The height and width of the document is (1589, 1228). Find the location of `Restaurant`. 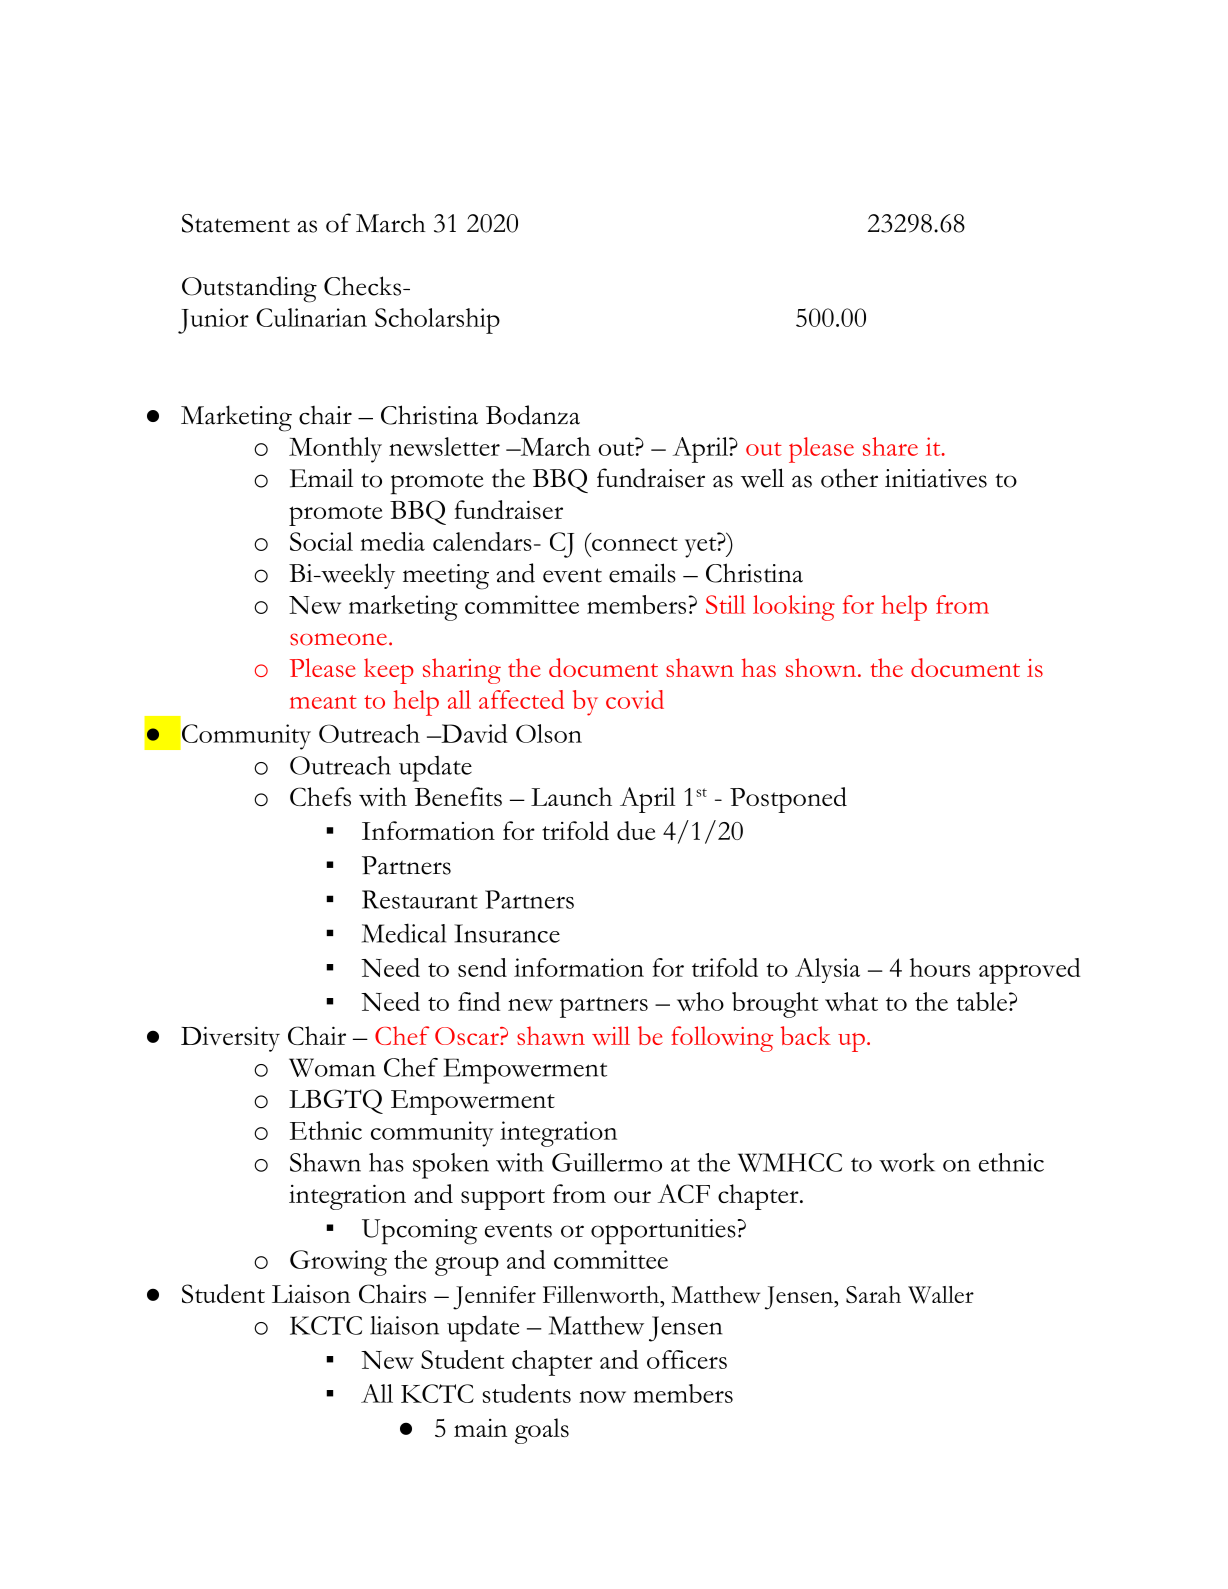

Restaurant is located at coordinates (420, 899).
